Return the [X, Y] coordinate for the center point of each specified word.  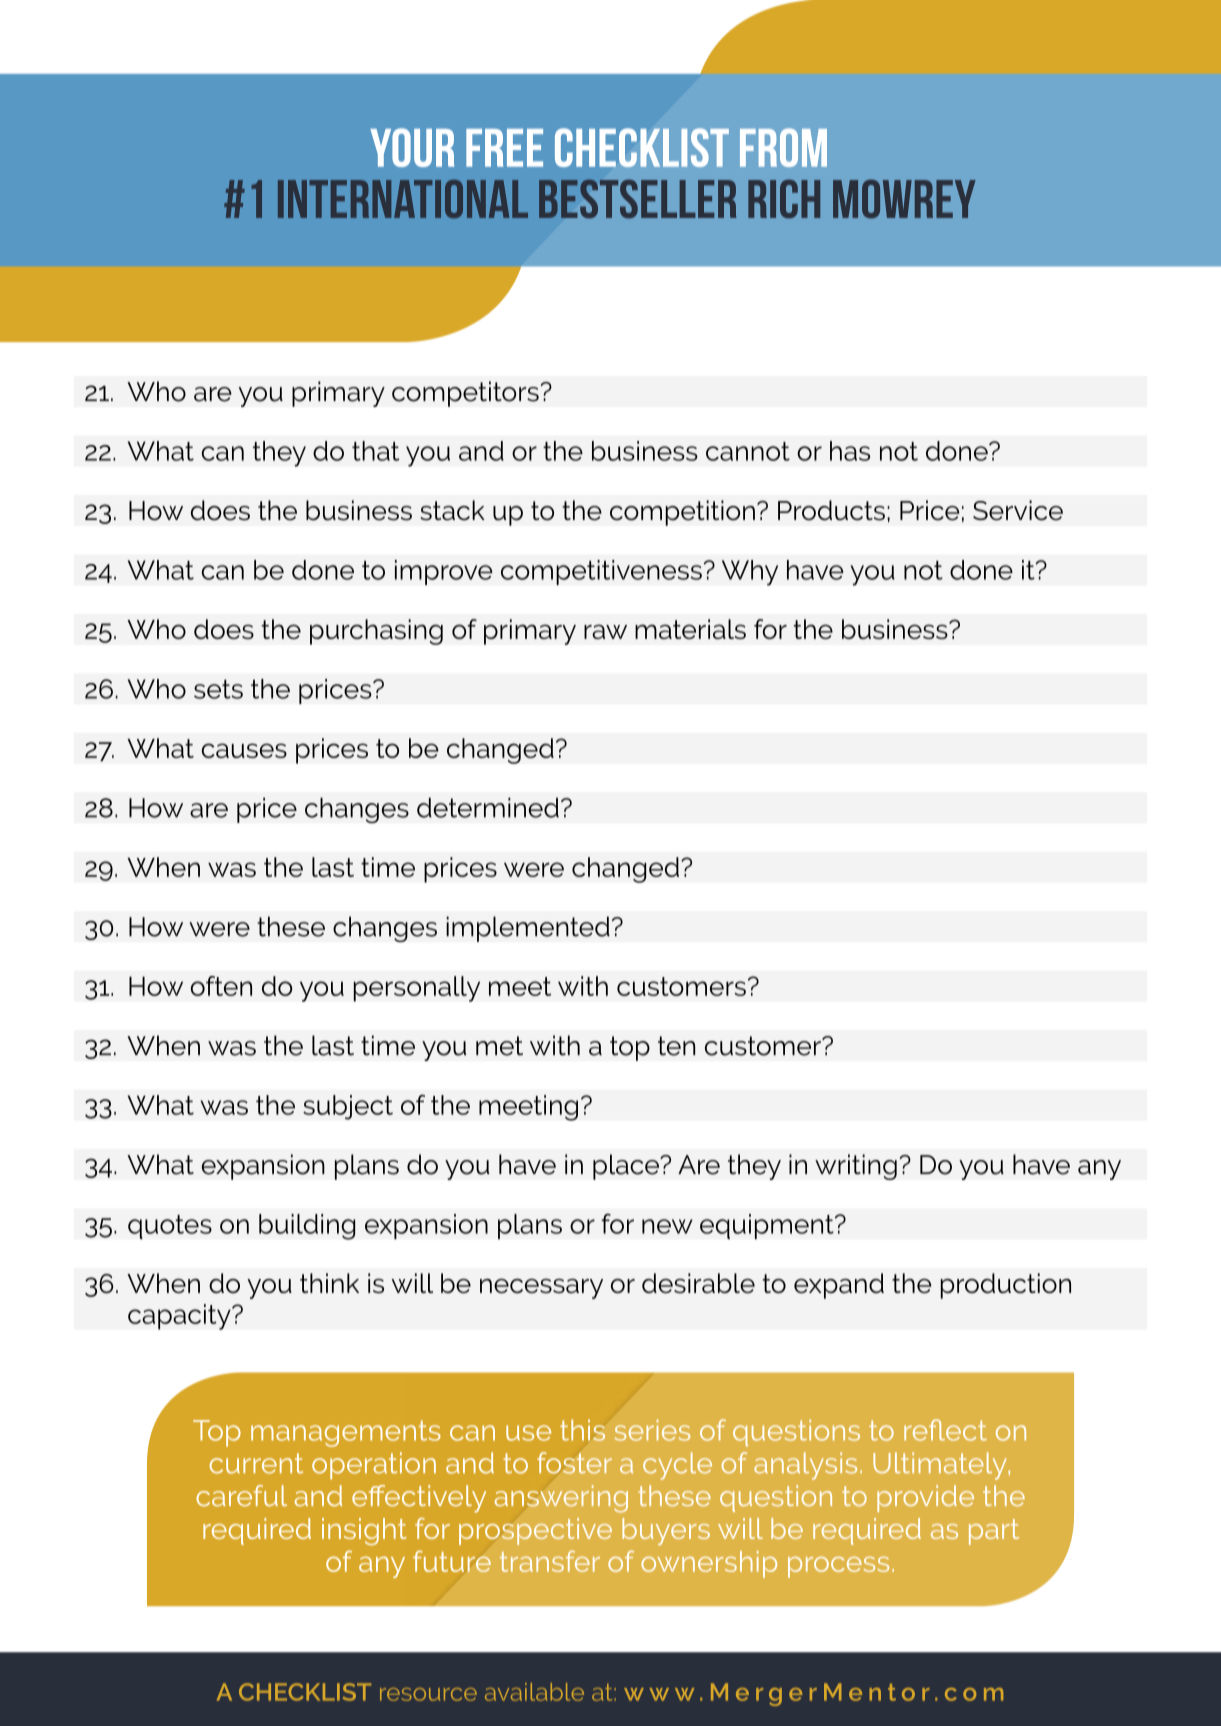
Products [831, 510]
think [329, 1283]
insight [364, 1531]
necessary [541, 1289]
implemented [528, 929]
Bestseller [638, 198]
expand [839, 1286]
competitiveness [601, 572]
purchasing [376, 632]
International [403, 199]
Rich [784, 198]
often [221, 986]
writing [856, 1167]
